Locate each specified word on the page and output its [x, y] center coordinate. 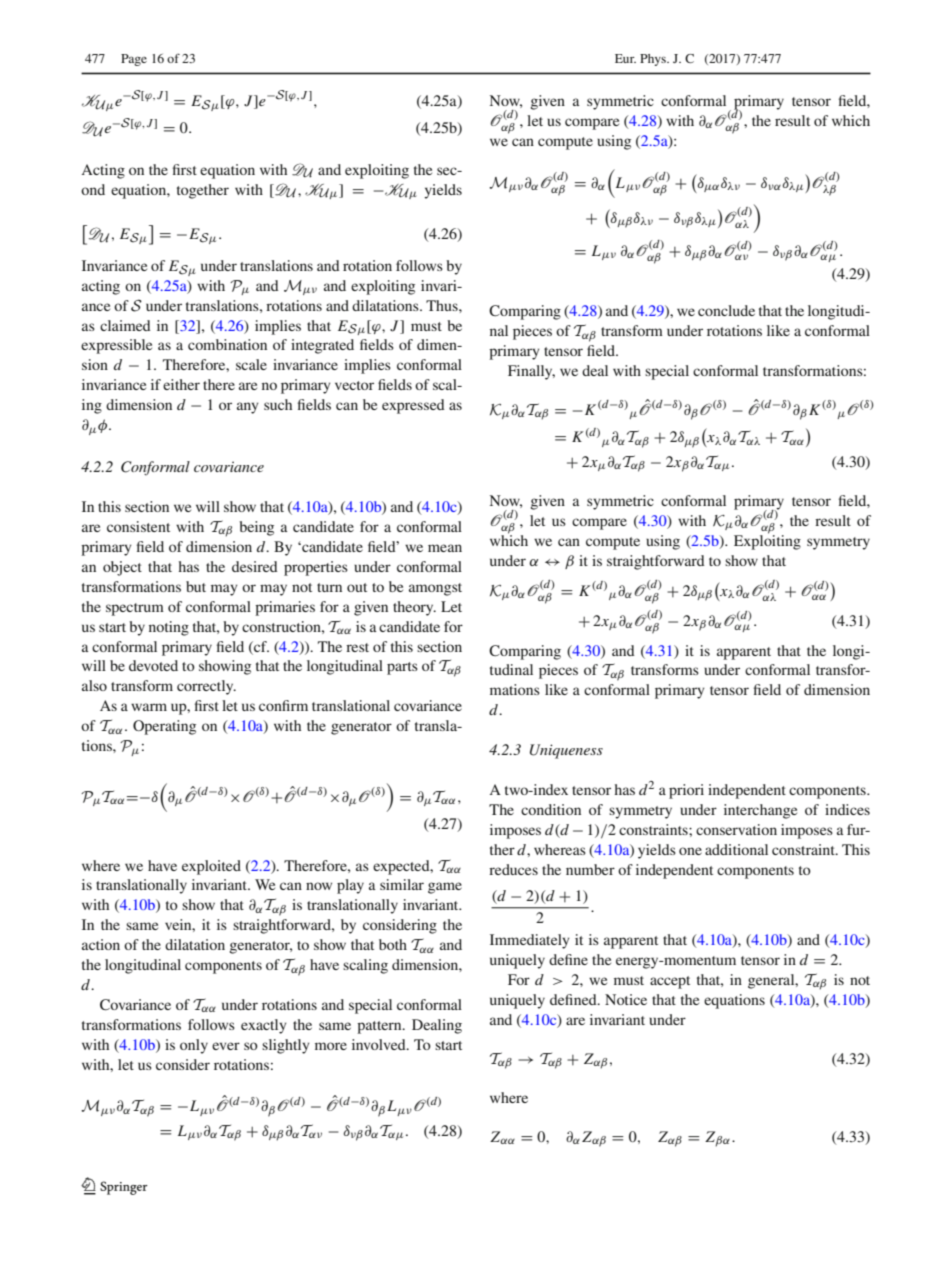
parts [402, 668]
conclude [726, 310]
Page [134, 60]
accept [670, 982]
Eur [625, 58]
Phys [654, 60]
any [248, 408]
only [194, 1046]
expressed [413, 406]
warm [149, 707]
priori [686, 791]
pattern [380, 1027]
